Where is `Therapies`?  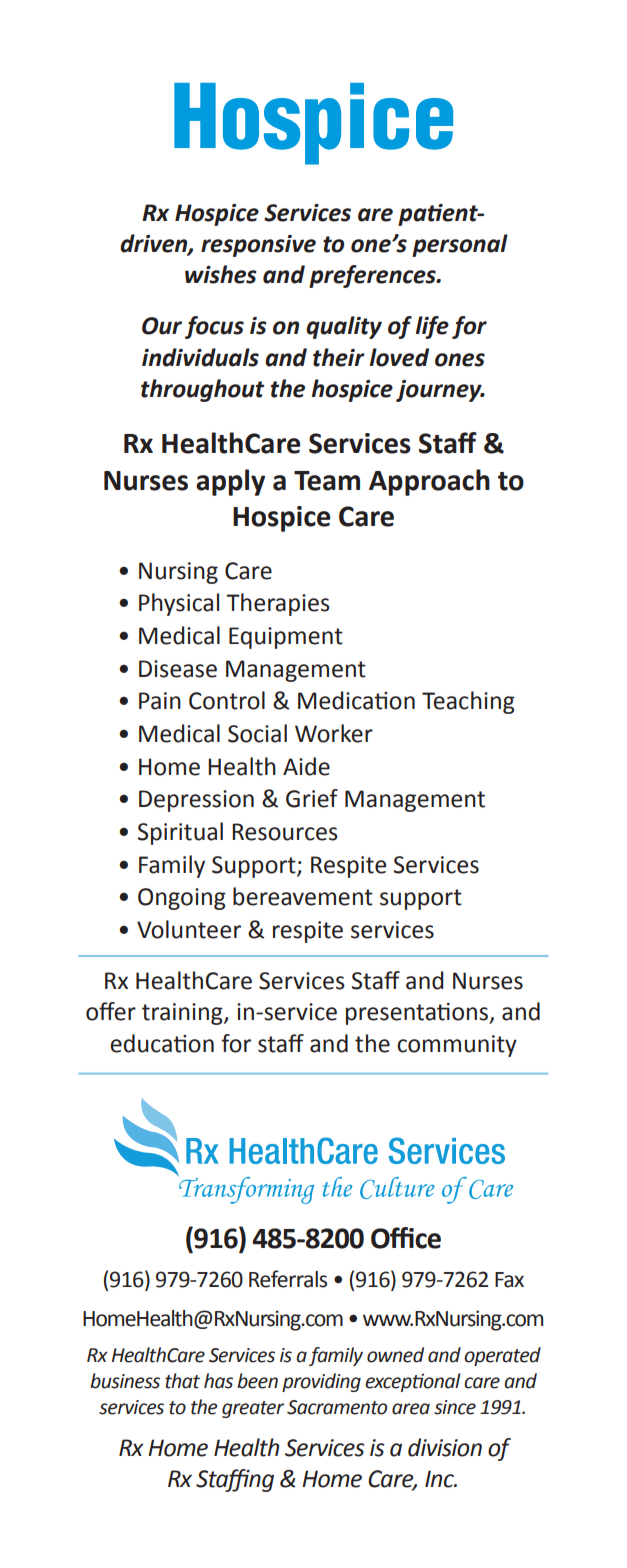
Therapies is located at coordinates (278, 604).
